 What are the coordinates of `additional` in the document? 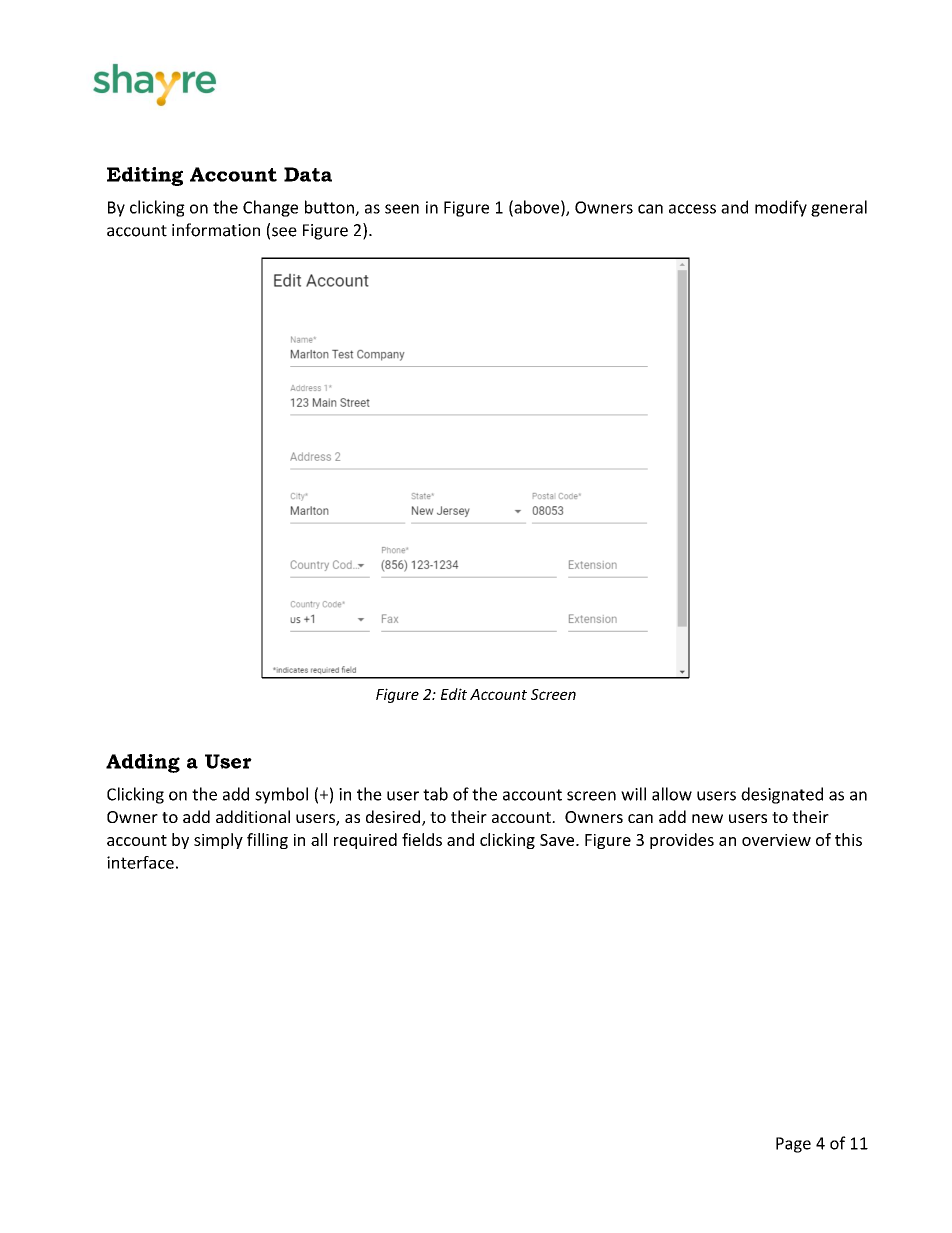 It's located at (253, 816).
